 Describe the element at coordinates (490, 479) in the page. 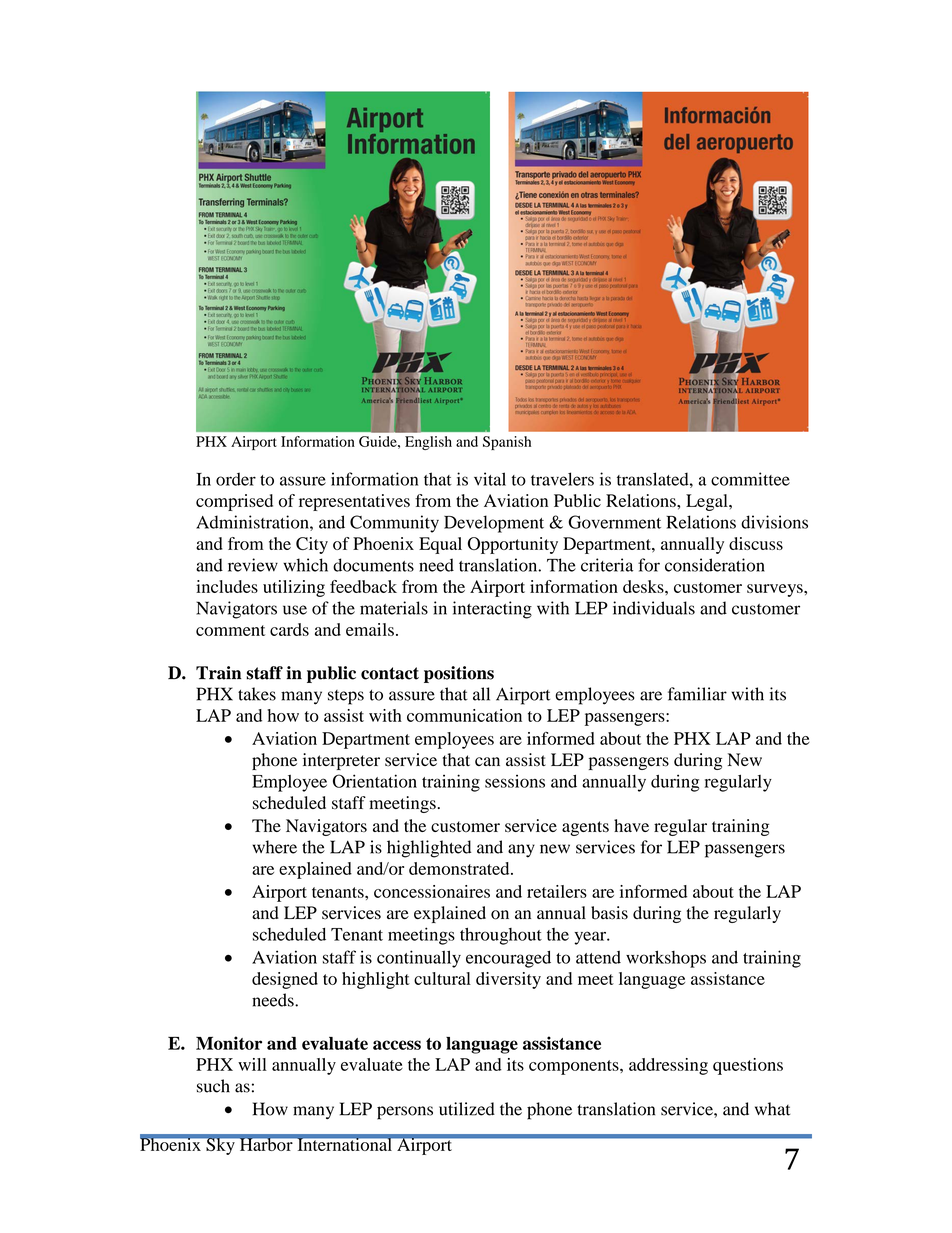

I see `vital` at that location.
